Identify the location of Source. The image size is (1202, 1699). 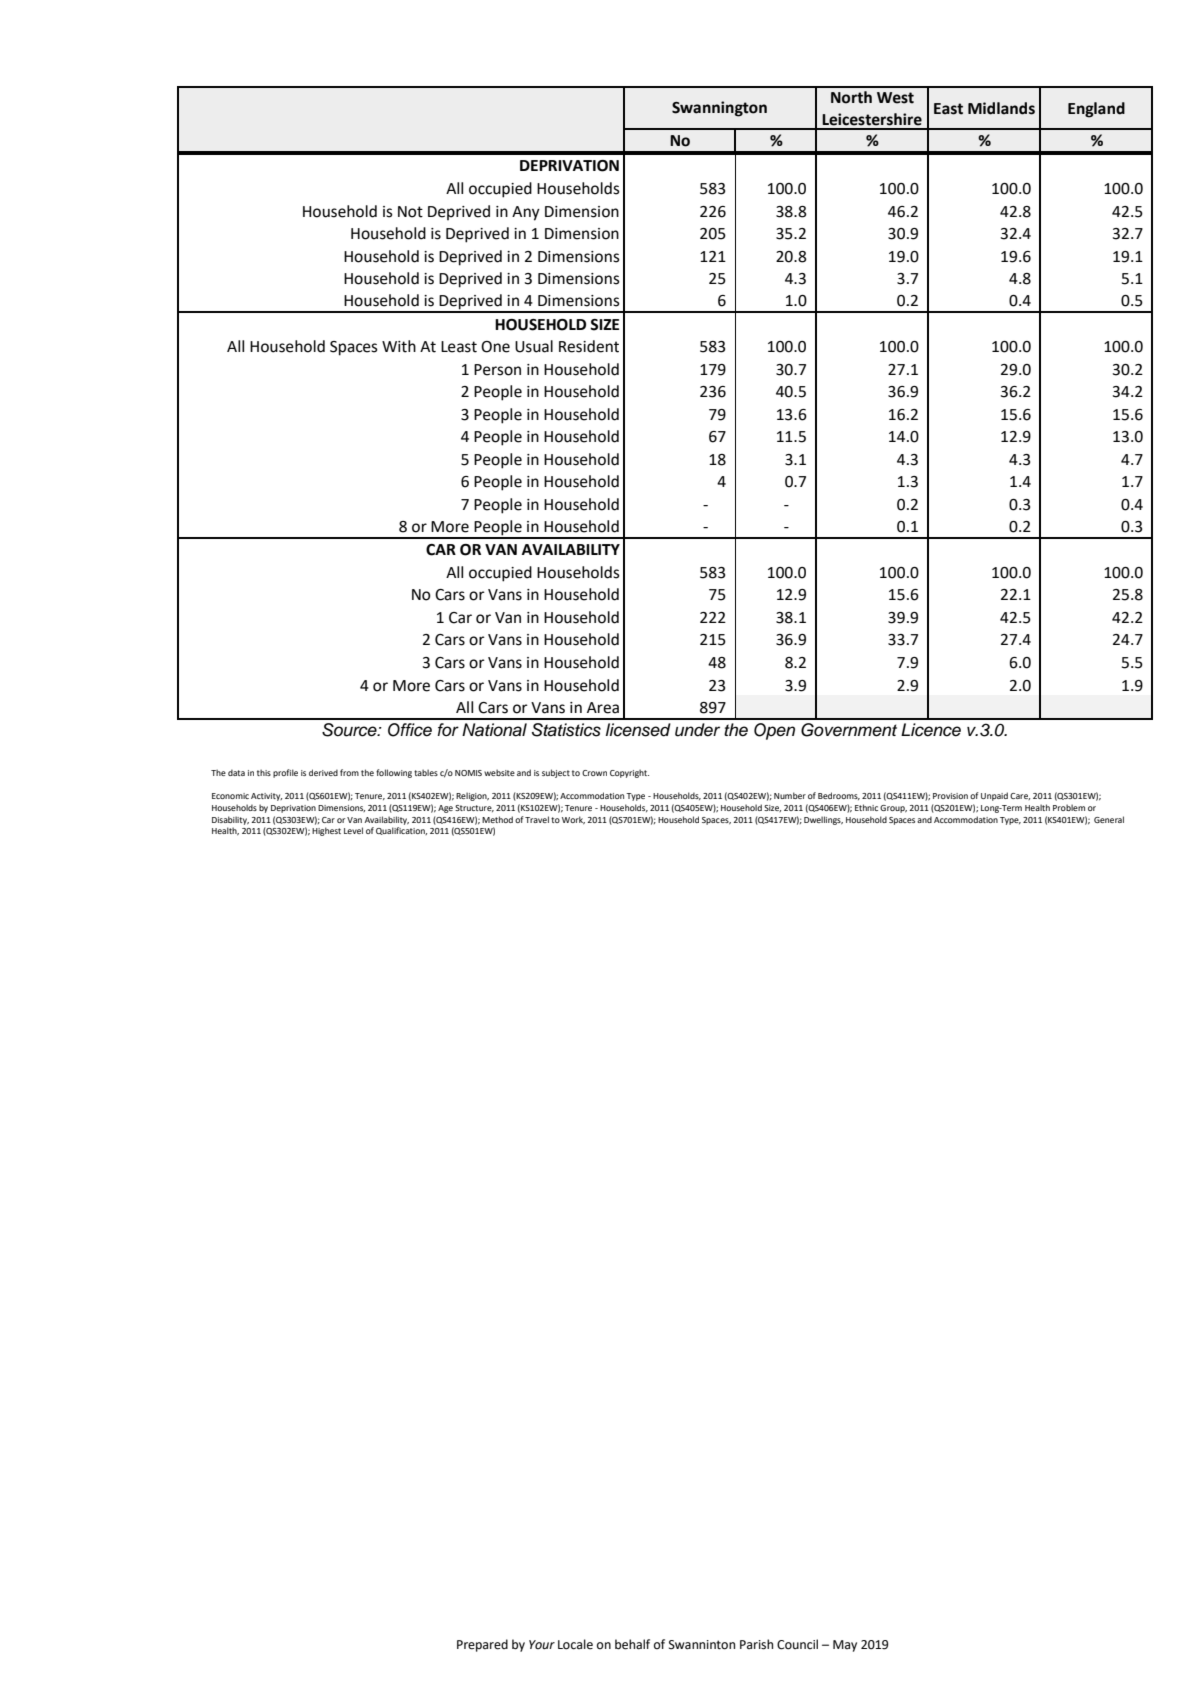
(350, 730).
